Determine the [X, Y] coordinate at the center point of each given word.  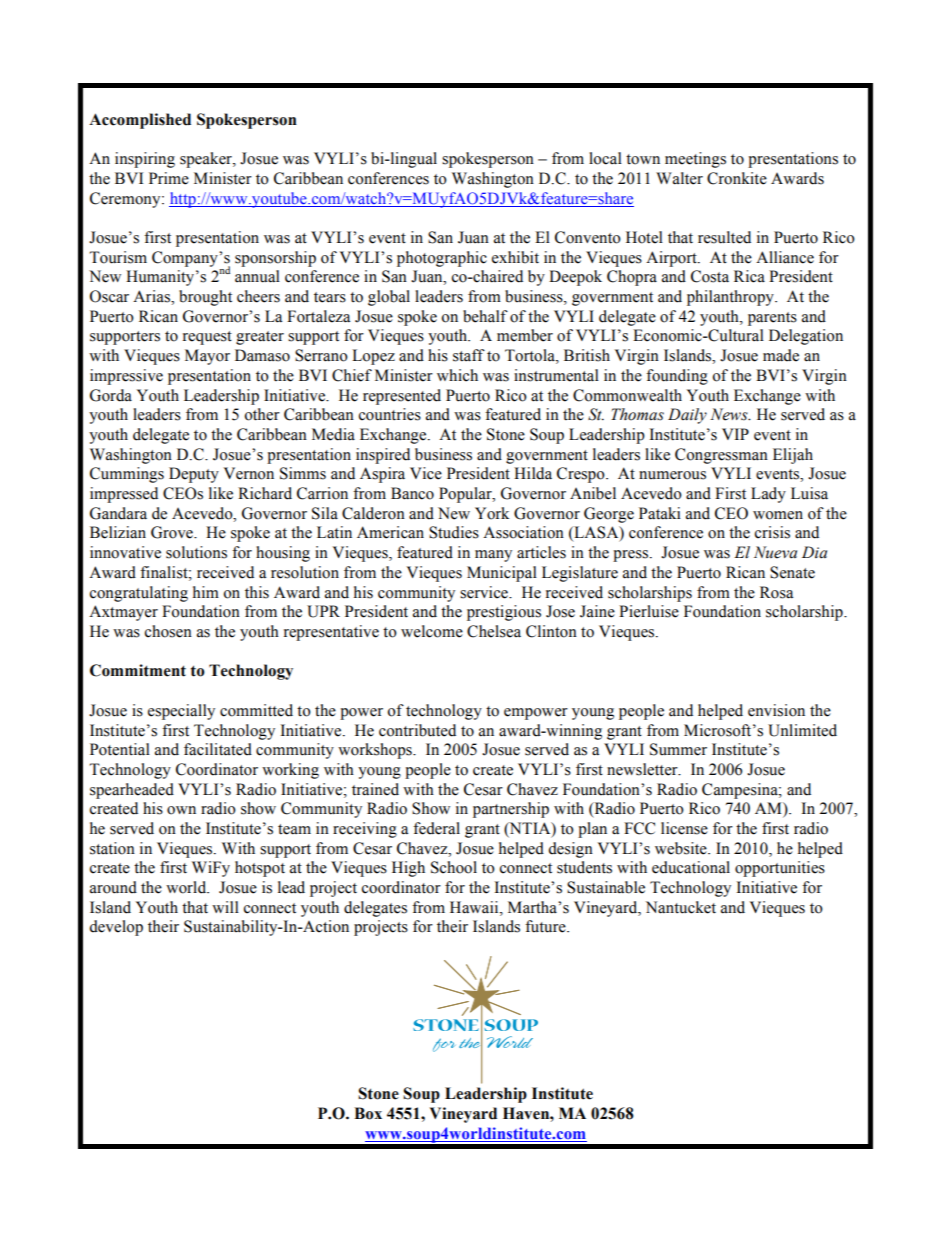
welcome [432, 631]
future [546, 926]
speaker [207, 160]
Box [368, 1113]
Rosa [776, 592]
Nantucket [681, 907]
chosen [168, 631]
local [605, 158]
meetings [695, 160]
